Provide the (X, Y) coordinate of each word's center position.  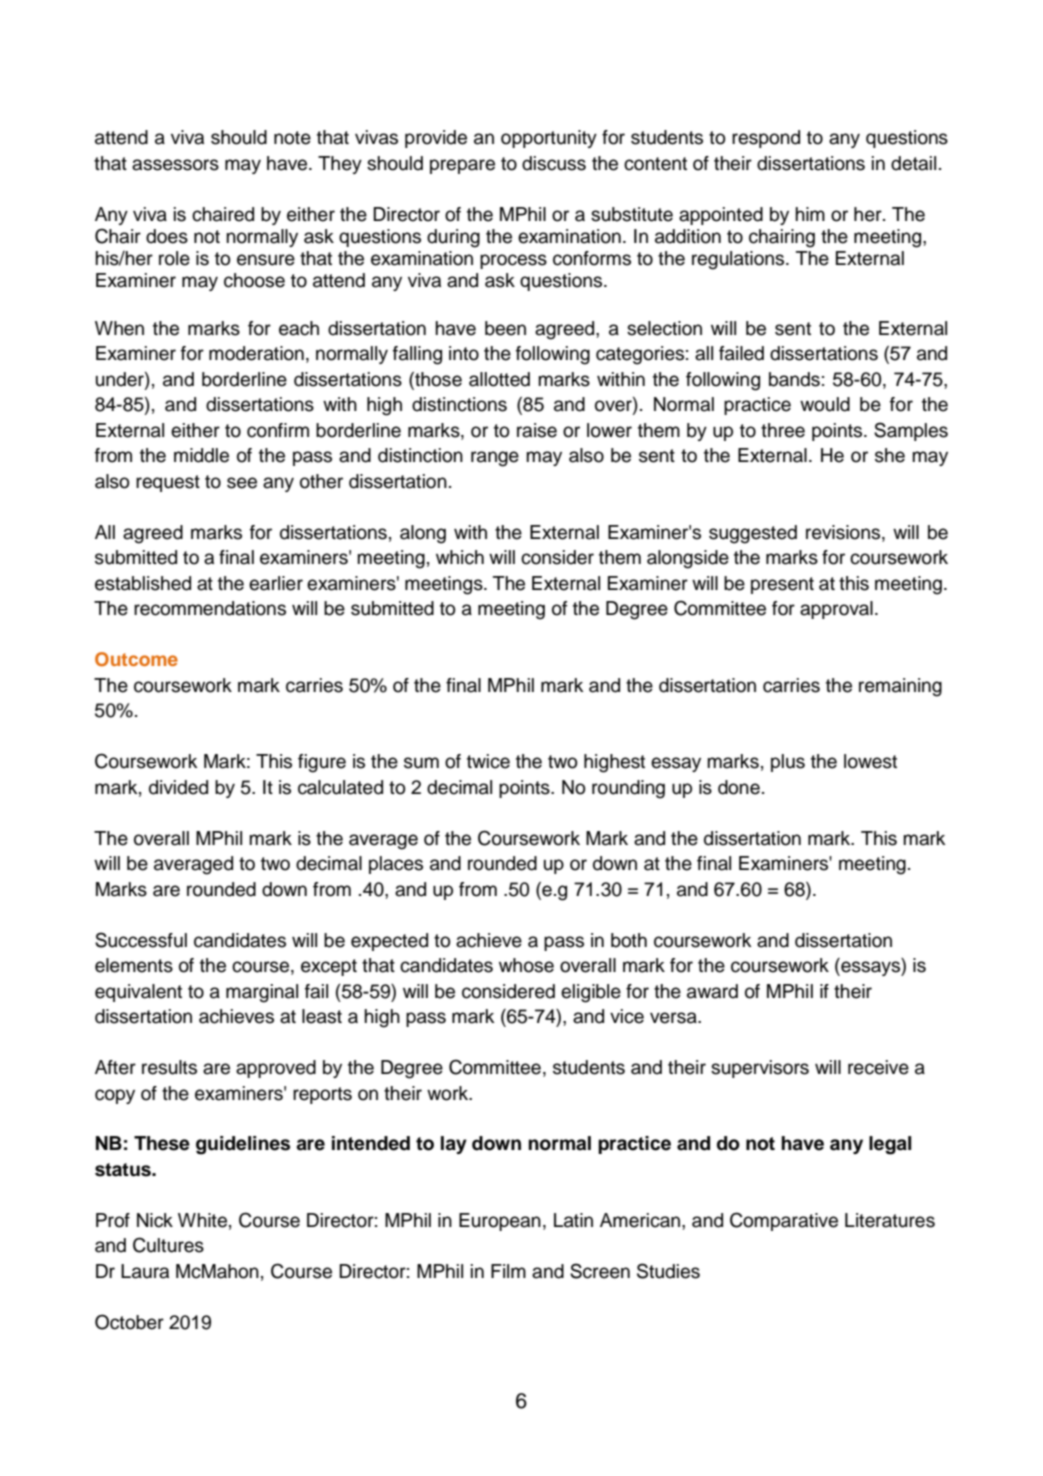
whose (526, 965)
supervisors (760, 1069)
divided (178, 787)
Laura (145, 1271)
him (810, 214)
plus (788, 763)
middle (201, 455)
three (783, 430)
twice (488, 761)
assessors (175, 165)
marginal (262, 993)
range (495, 459)
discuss (554, 163)
